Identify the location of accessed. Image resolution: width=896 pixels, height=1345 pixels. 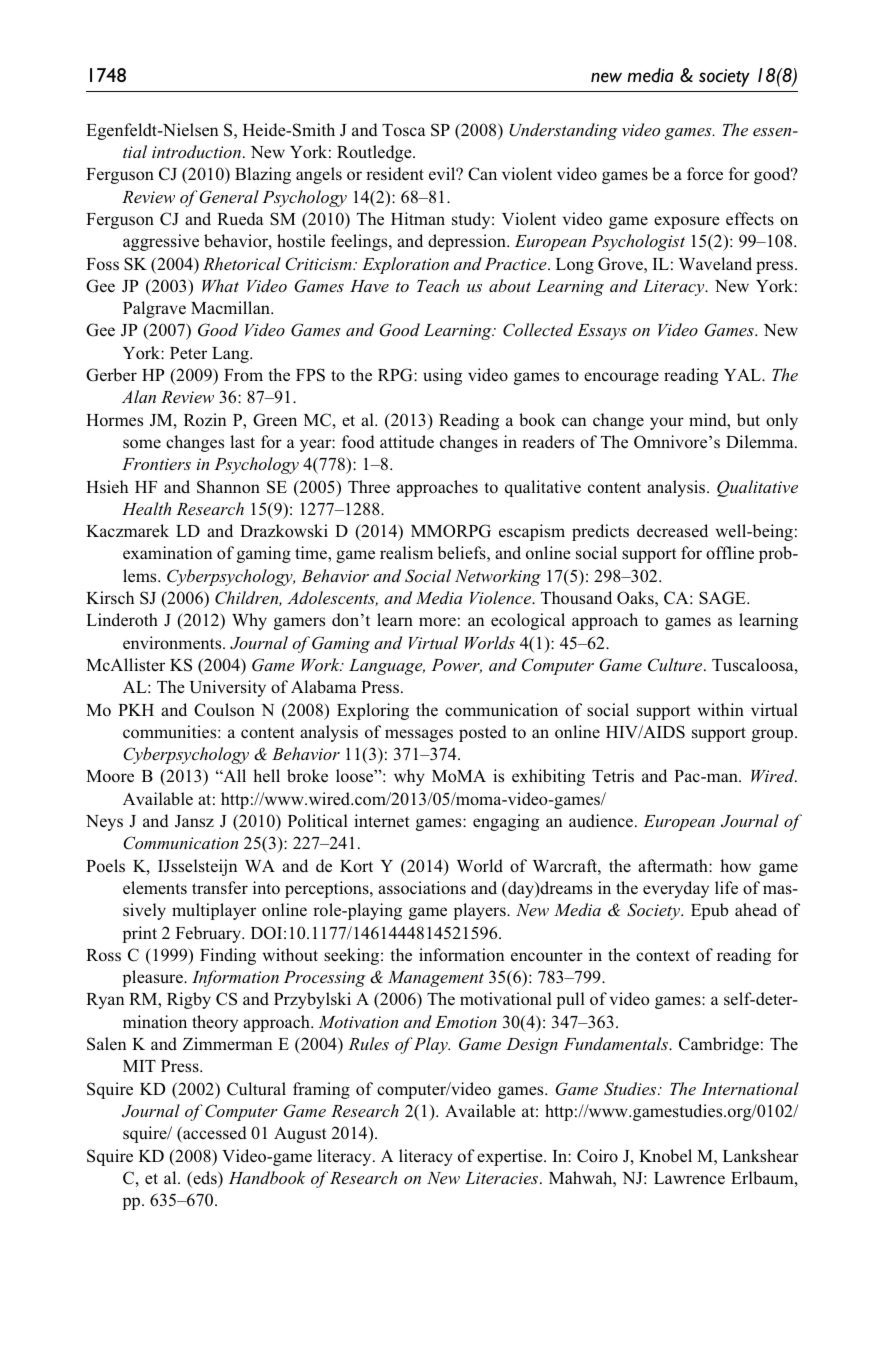
(214, 1134).
